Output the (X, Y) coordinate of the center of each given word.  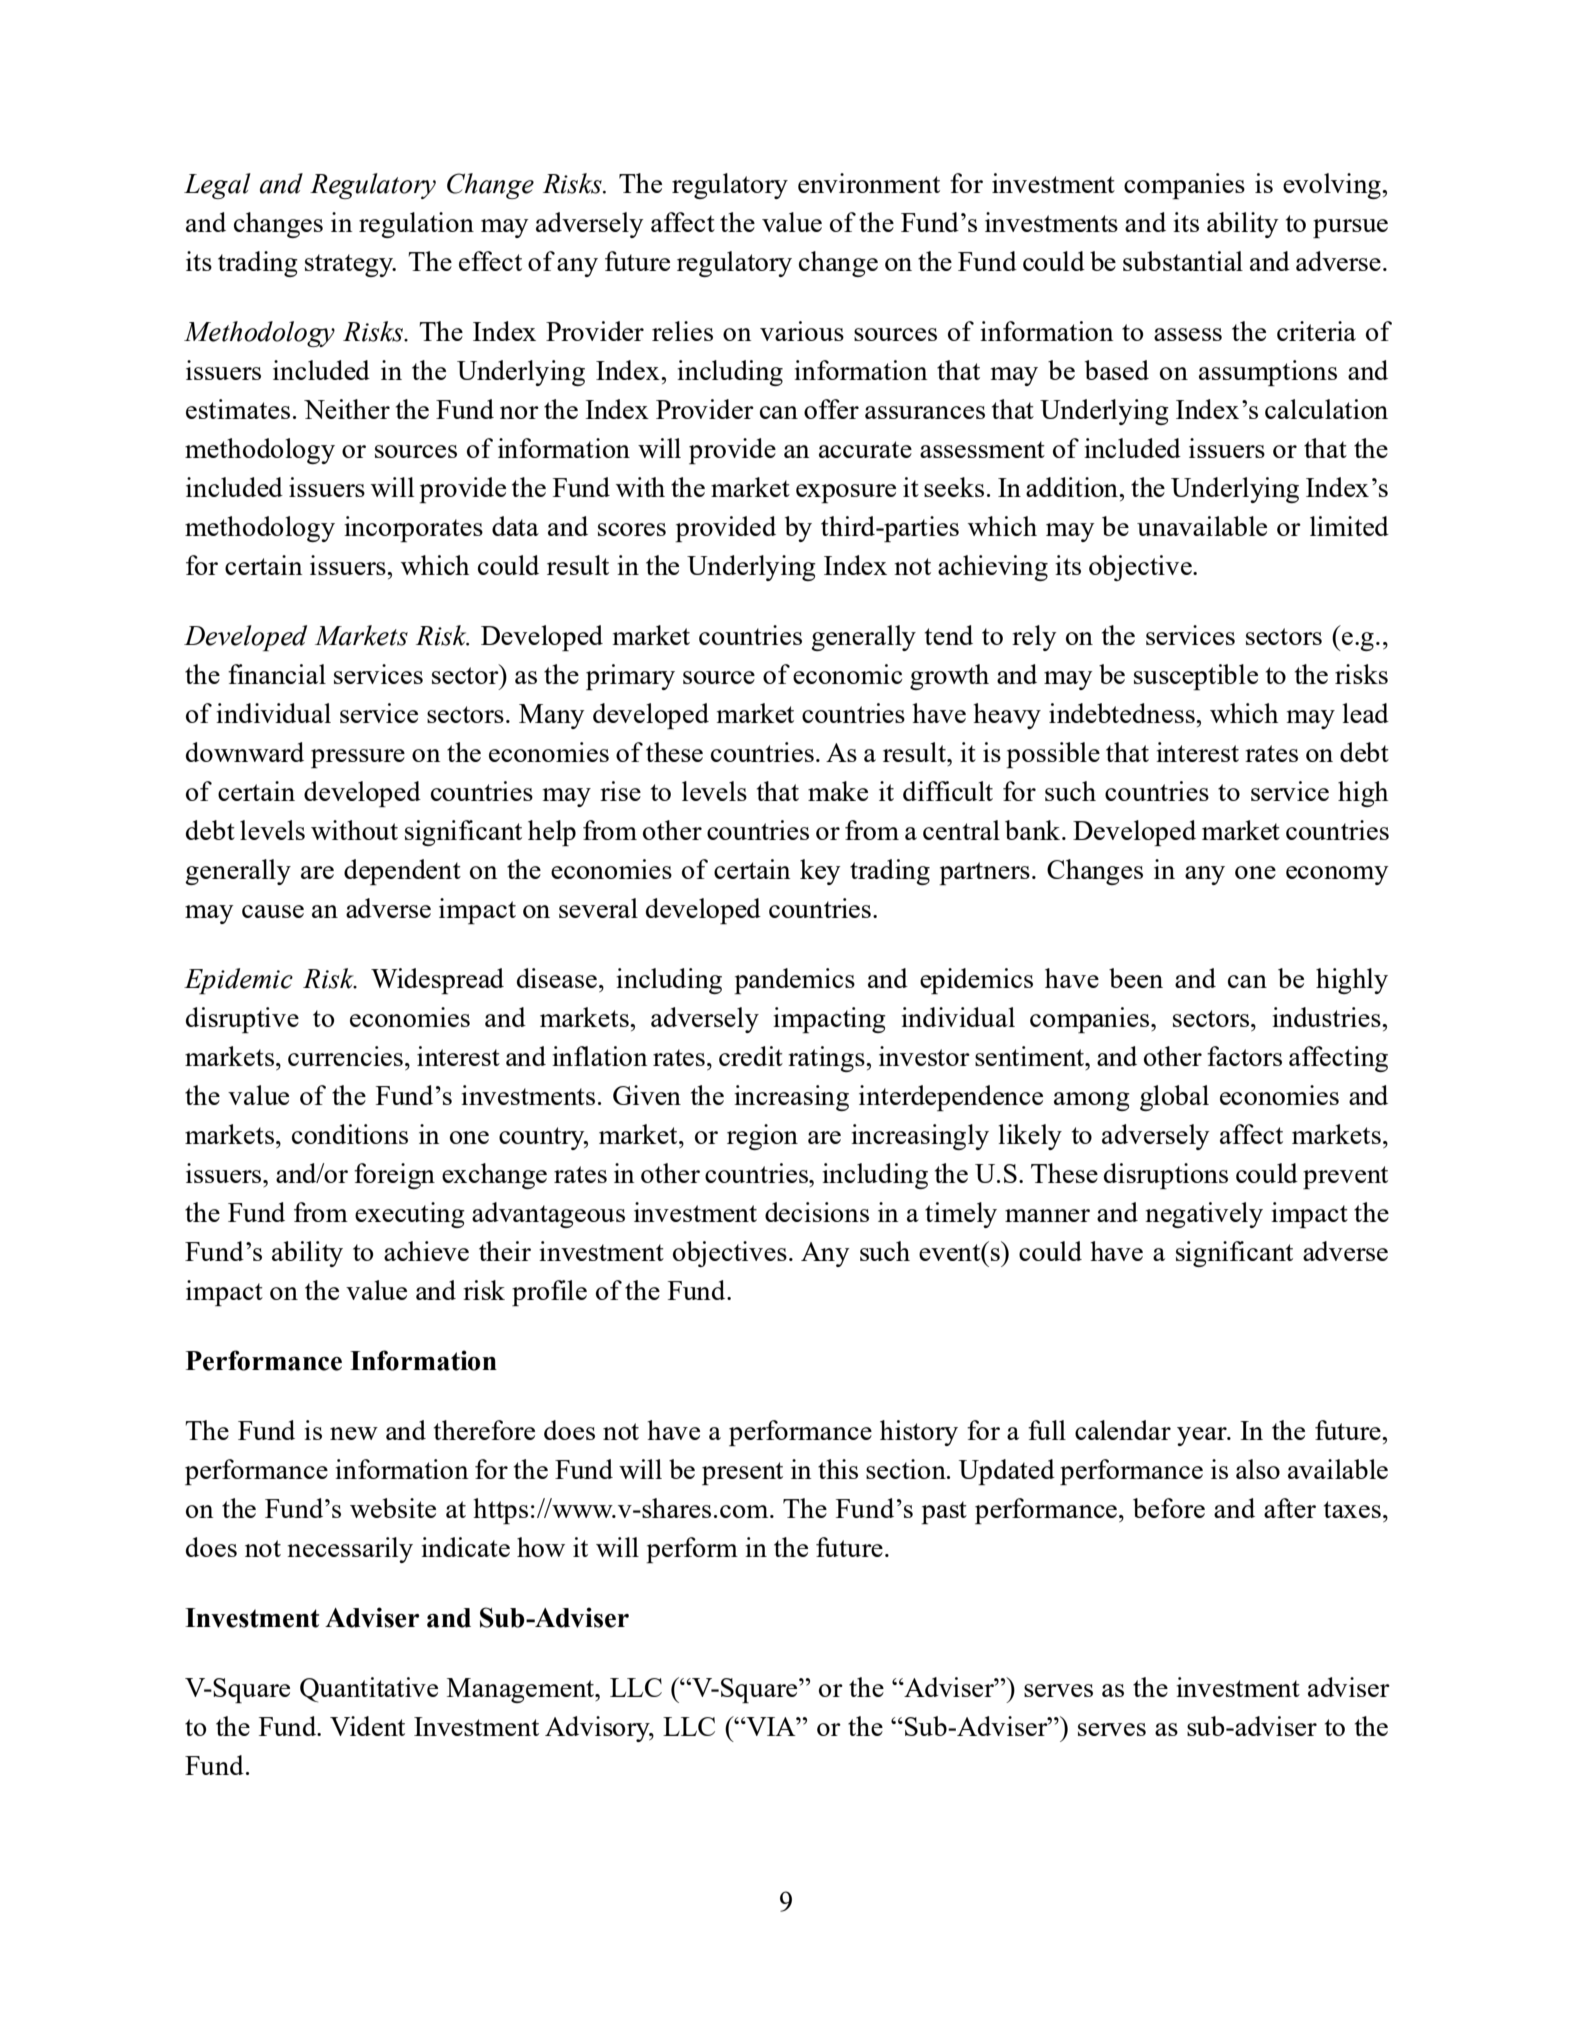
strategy (350, 265)
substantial (1183, 261)
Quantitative (369, 1690)
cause (273, 911)
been (1136, 978)
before (1169, 1508)
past (944, 1512)
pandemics (794, 981)
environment (869, 183)
